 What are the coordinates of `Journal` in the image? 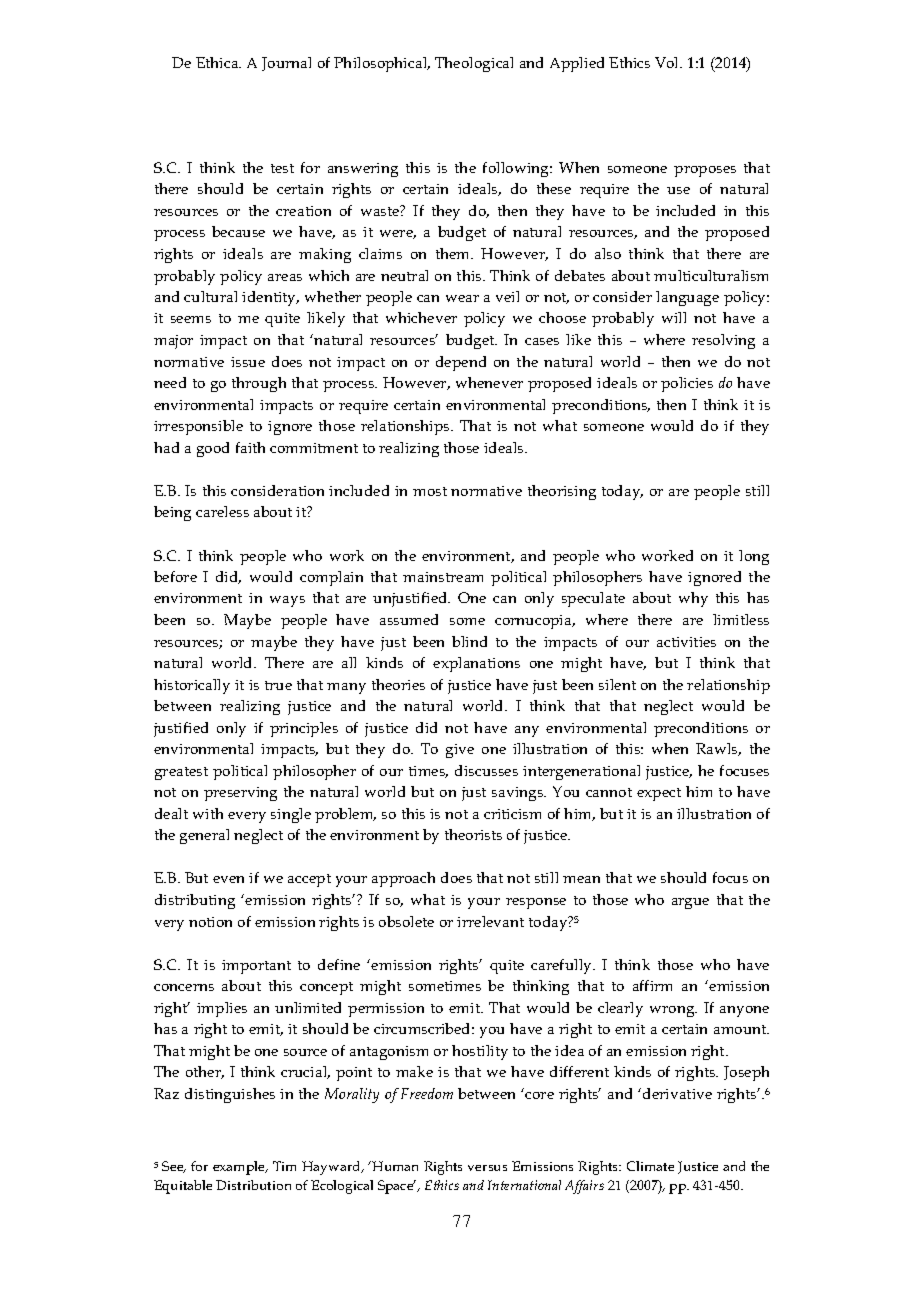 It's located at (286, 64).
